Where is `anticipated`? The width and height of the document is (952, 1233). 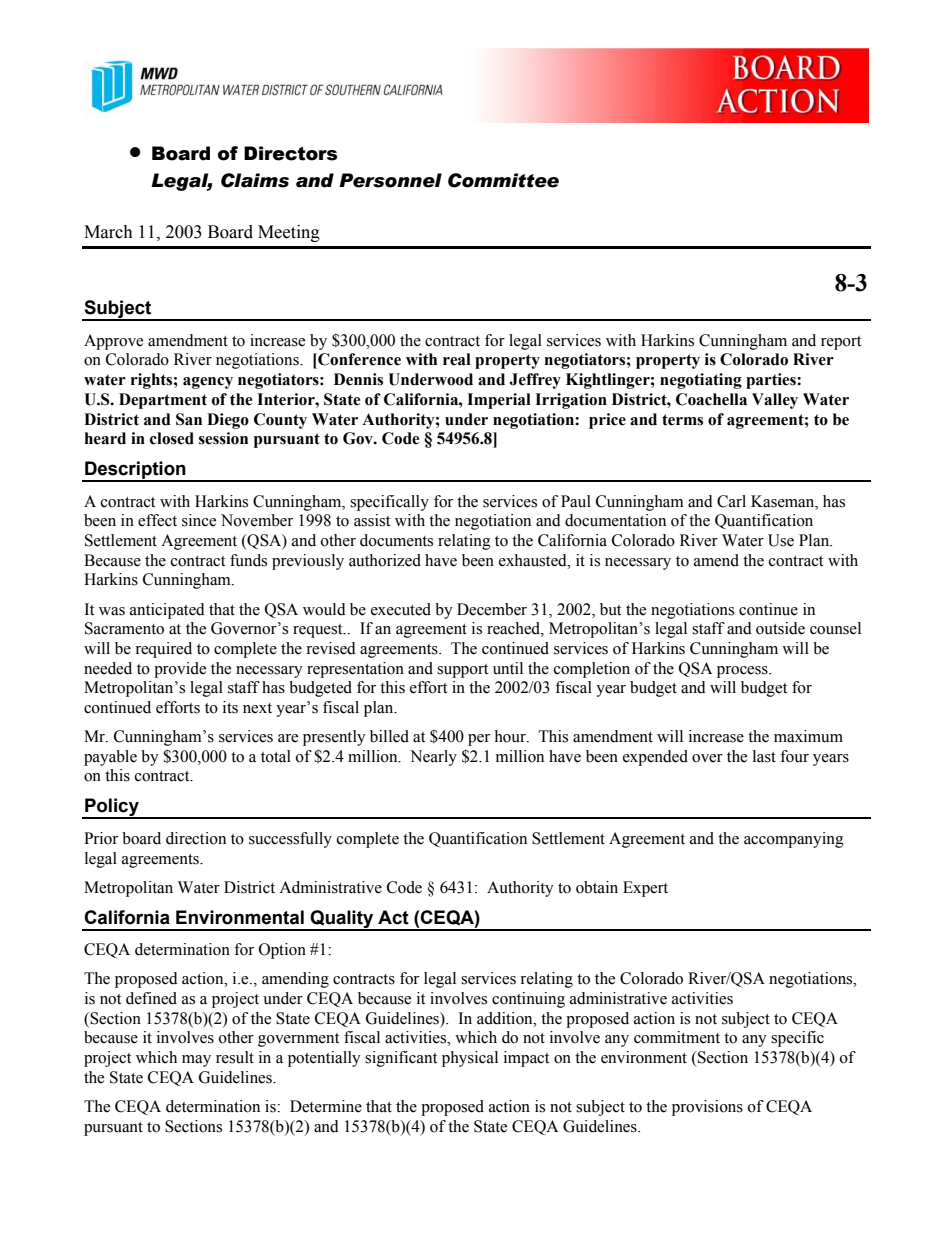 anticipated is located at coordinates (167, 611).
